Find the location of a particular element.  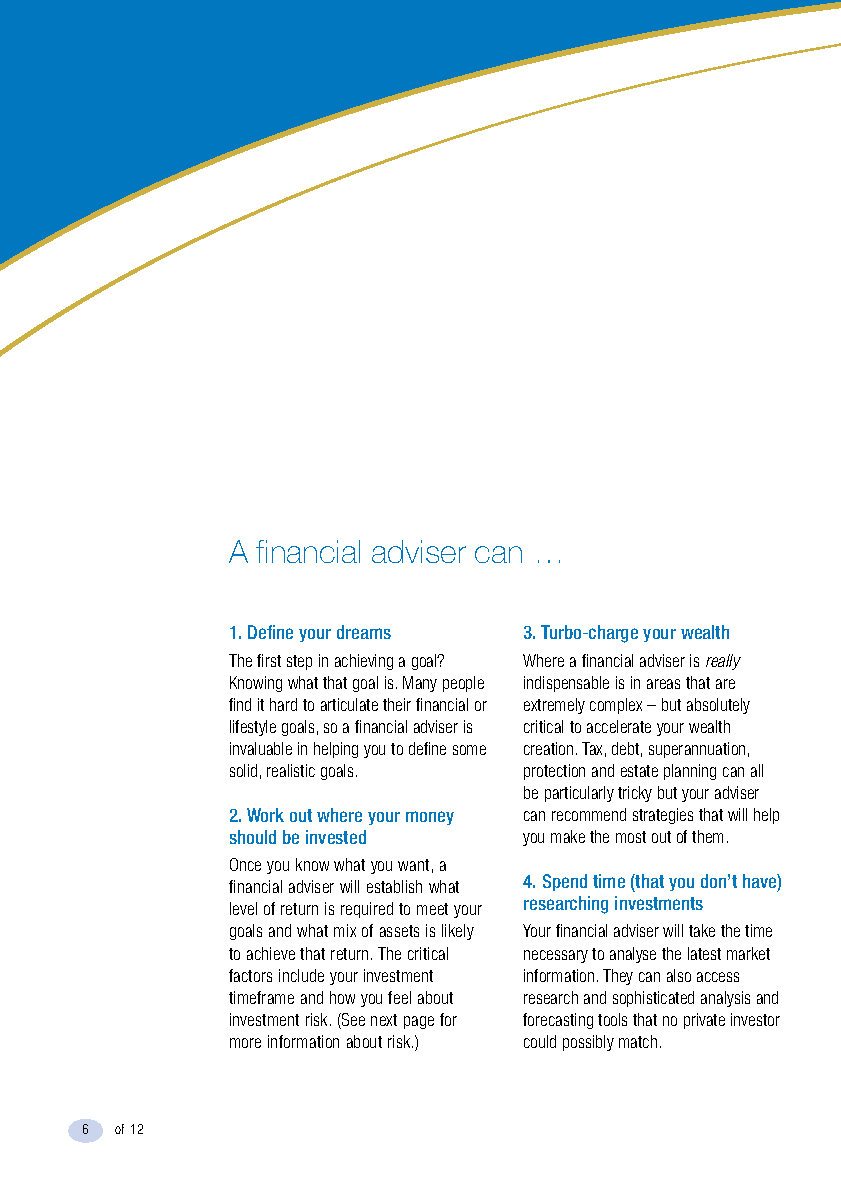

step is located at coordinates (299, 662).
